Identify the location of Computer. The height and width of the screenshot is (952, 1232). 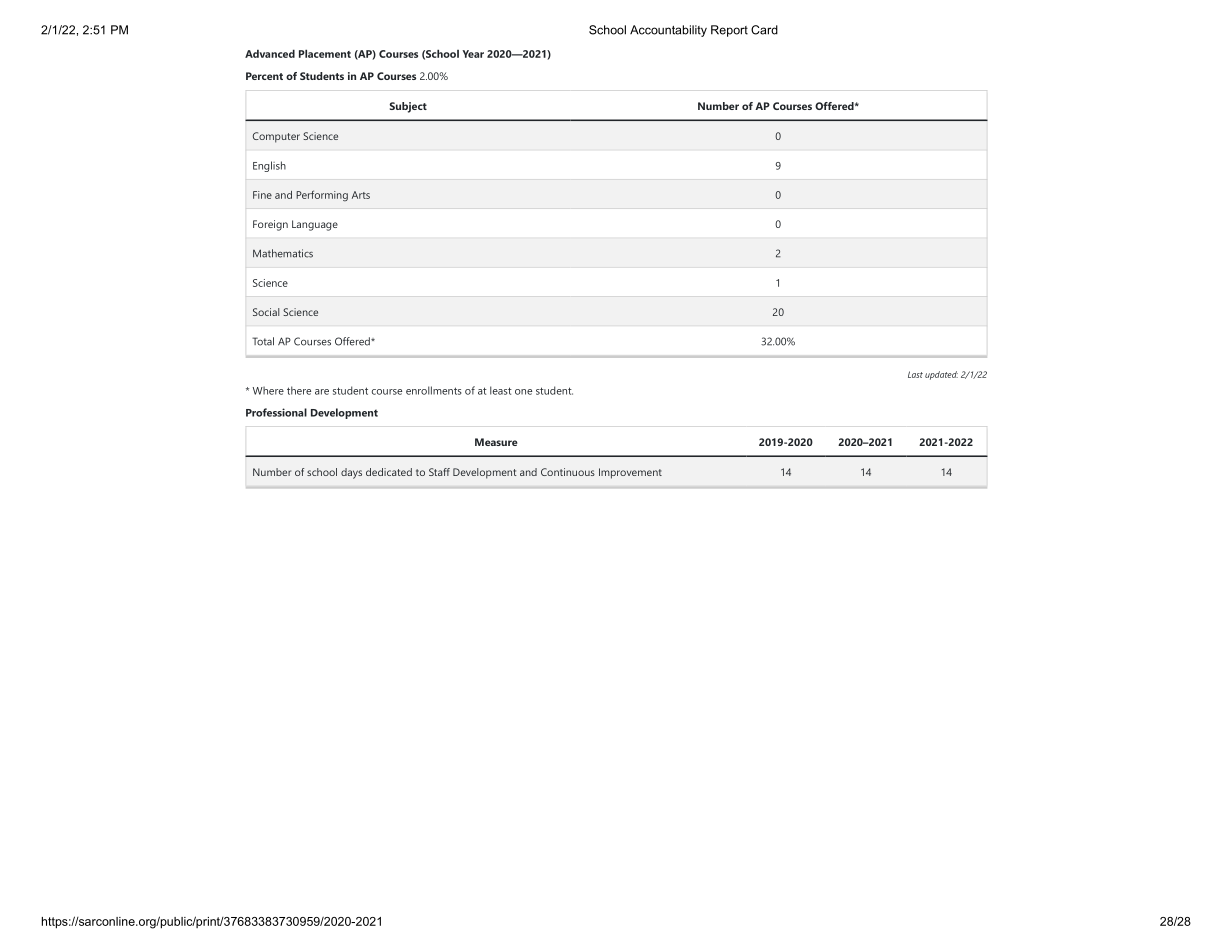
(276, 137).
